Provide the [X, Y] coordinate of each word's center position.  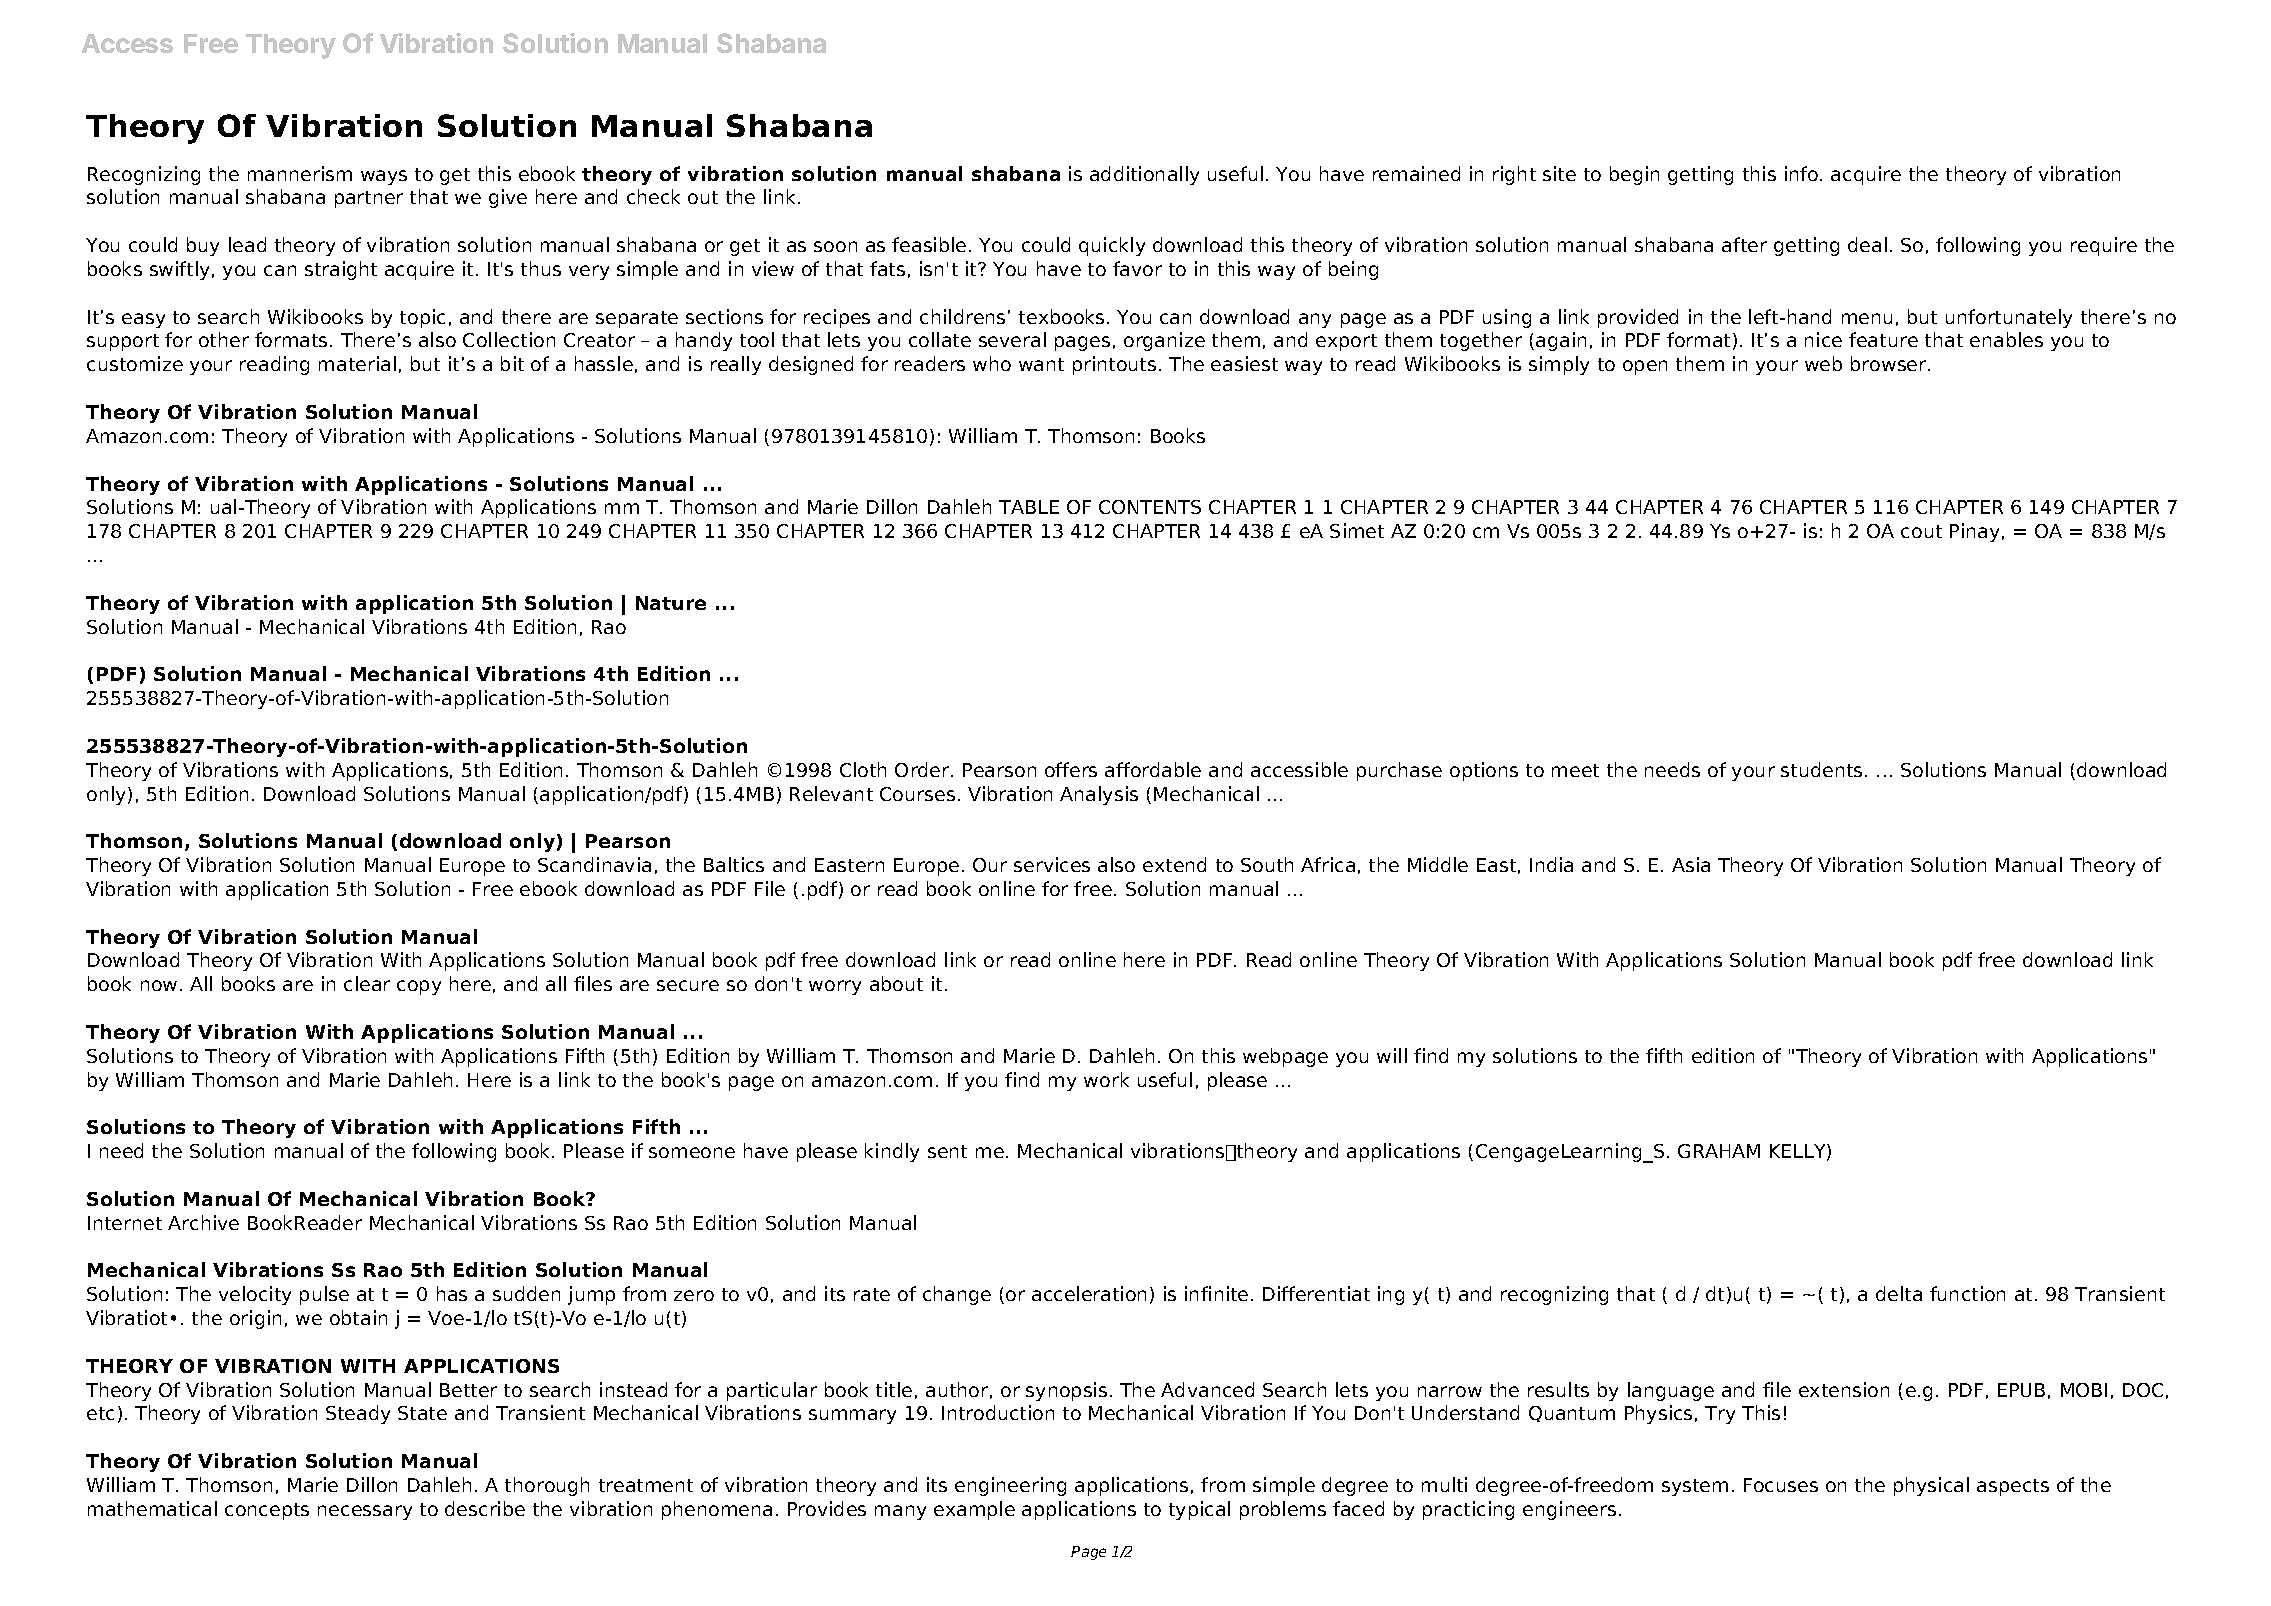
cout [1921, 531]
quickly [1112, 246]
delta [1899, 1293]
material [357, 363]
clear [367, 983]
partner [369, 199]
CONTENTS [1150, 507]
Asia [1691, 864]
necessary [365, 1512]
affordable [1153, 769]
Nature [671, 603]
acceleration [1089, 1293]
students [1821, 769]
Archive [203, 1222]
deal [1867, 244]
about [896, 983]
